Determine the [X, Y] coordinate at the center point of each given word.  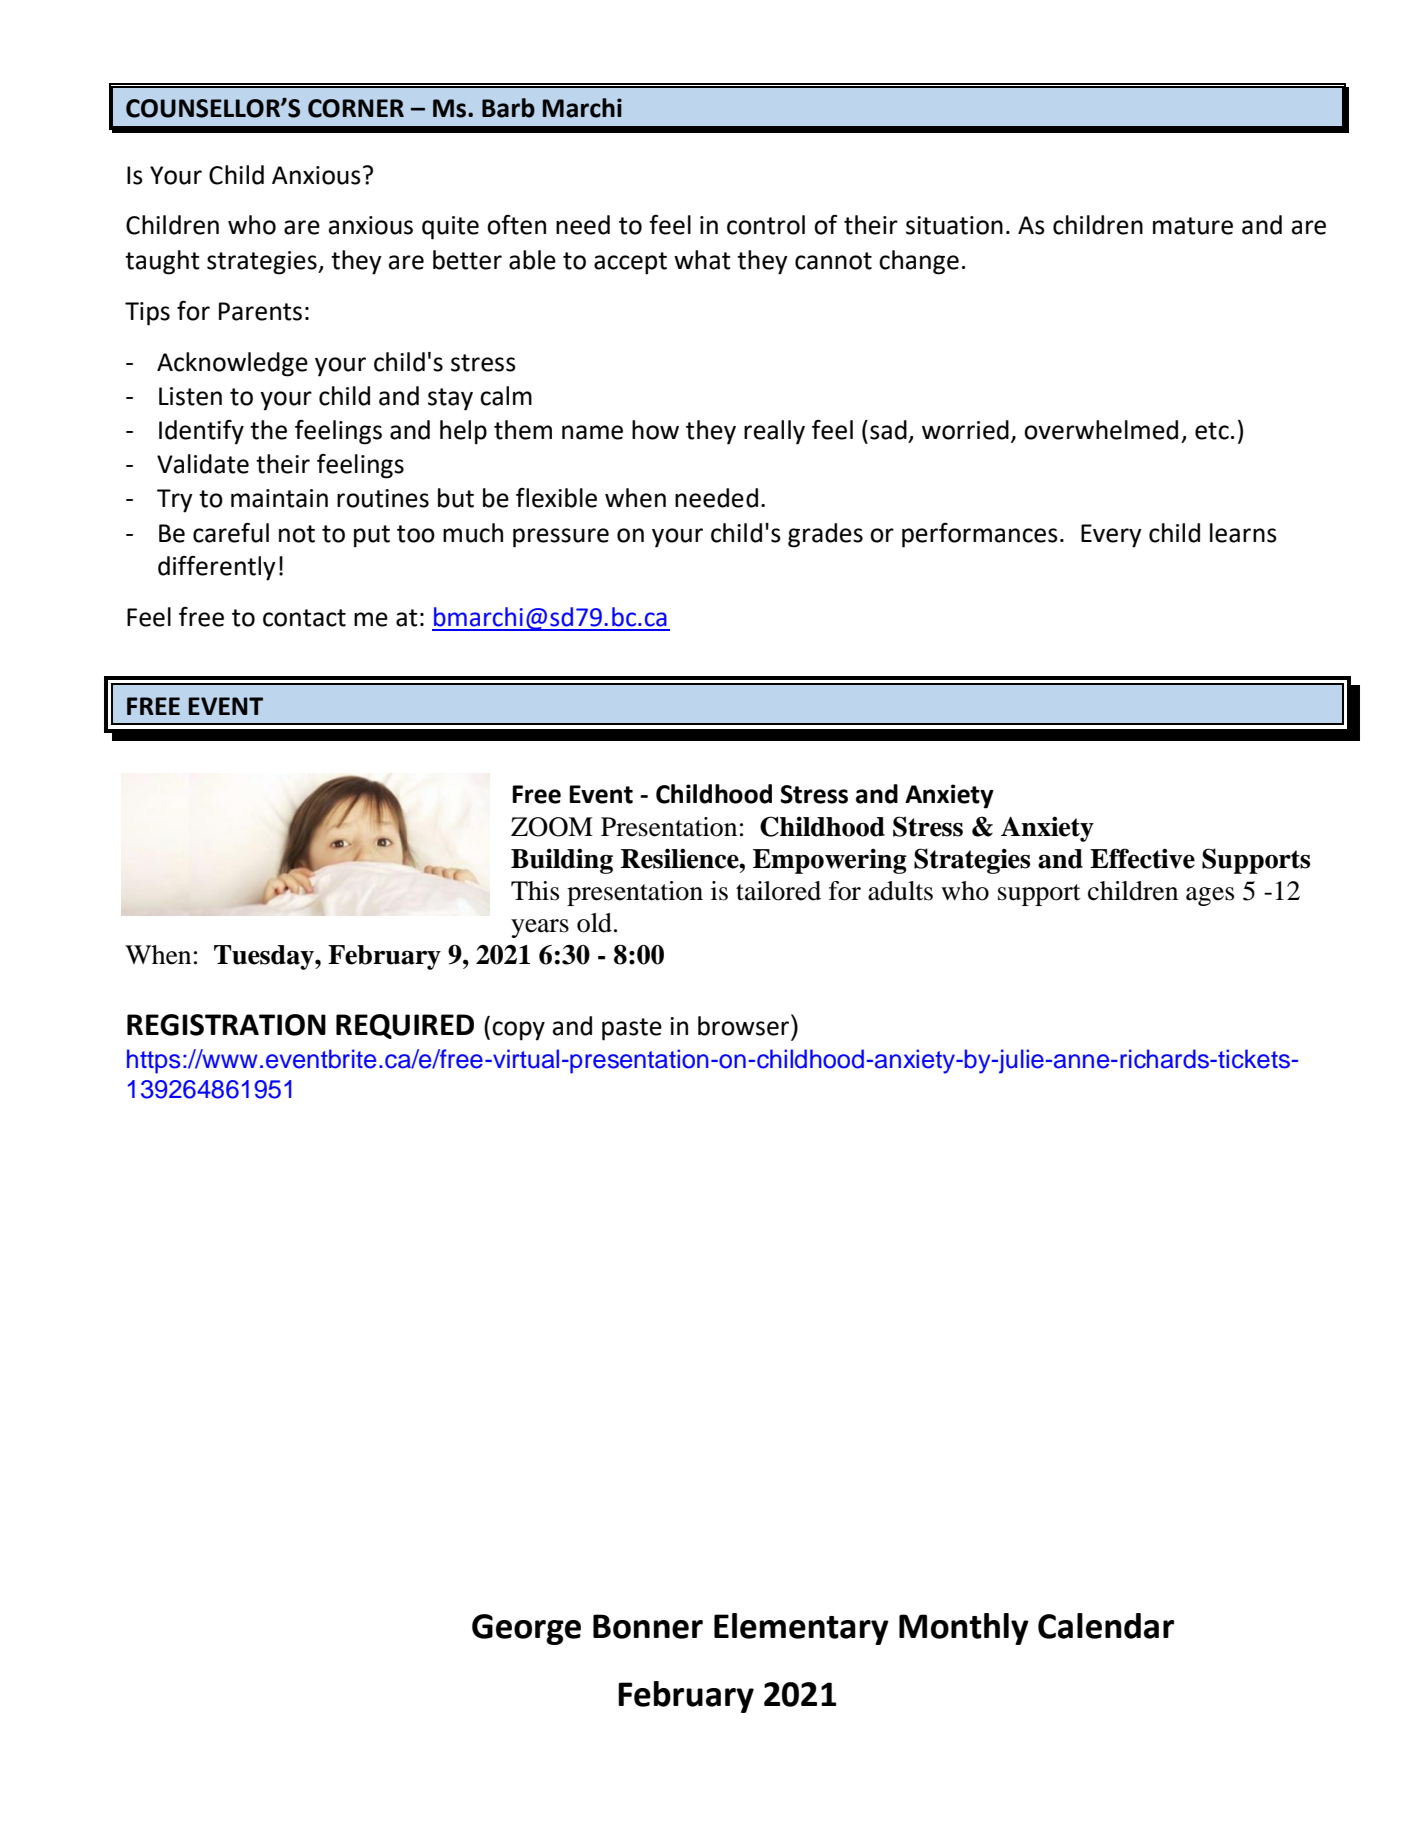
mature [1193, 226]
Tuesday [265, 957]
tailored [778, 891]
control [766, 225]
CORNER [356, 108]
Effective [1142, 858]
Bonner [648, 1626]
